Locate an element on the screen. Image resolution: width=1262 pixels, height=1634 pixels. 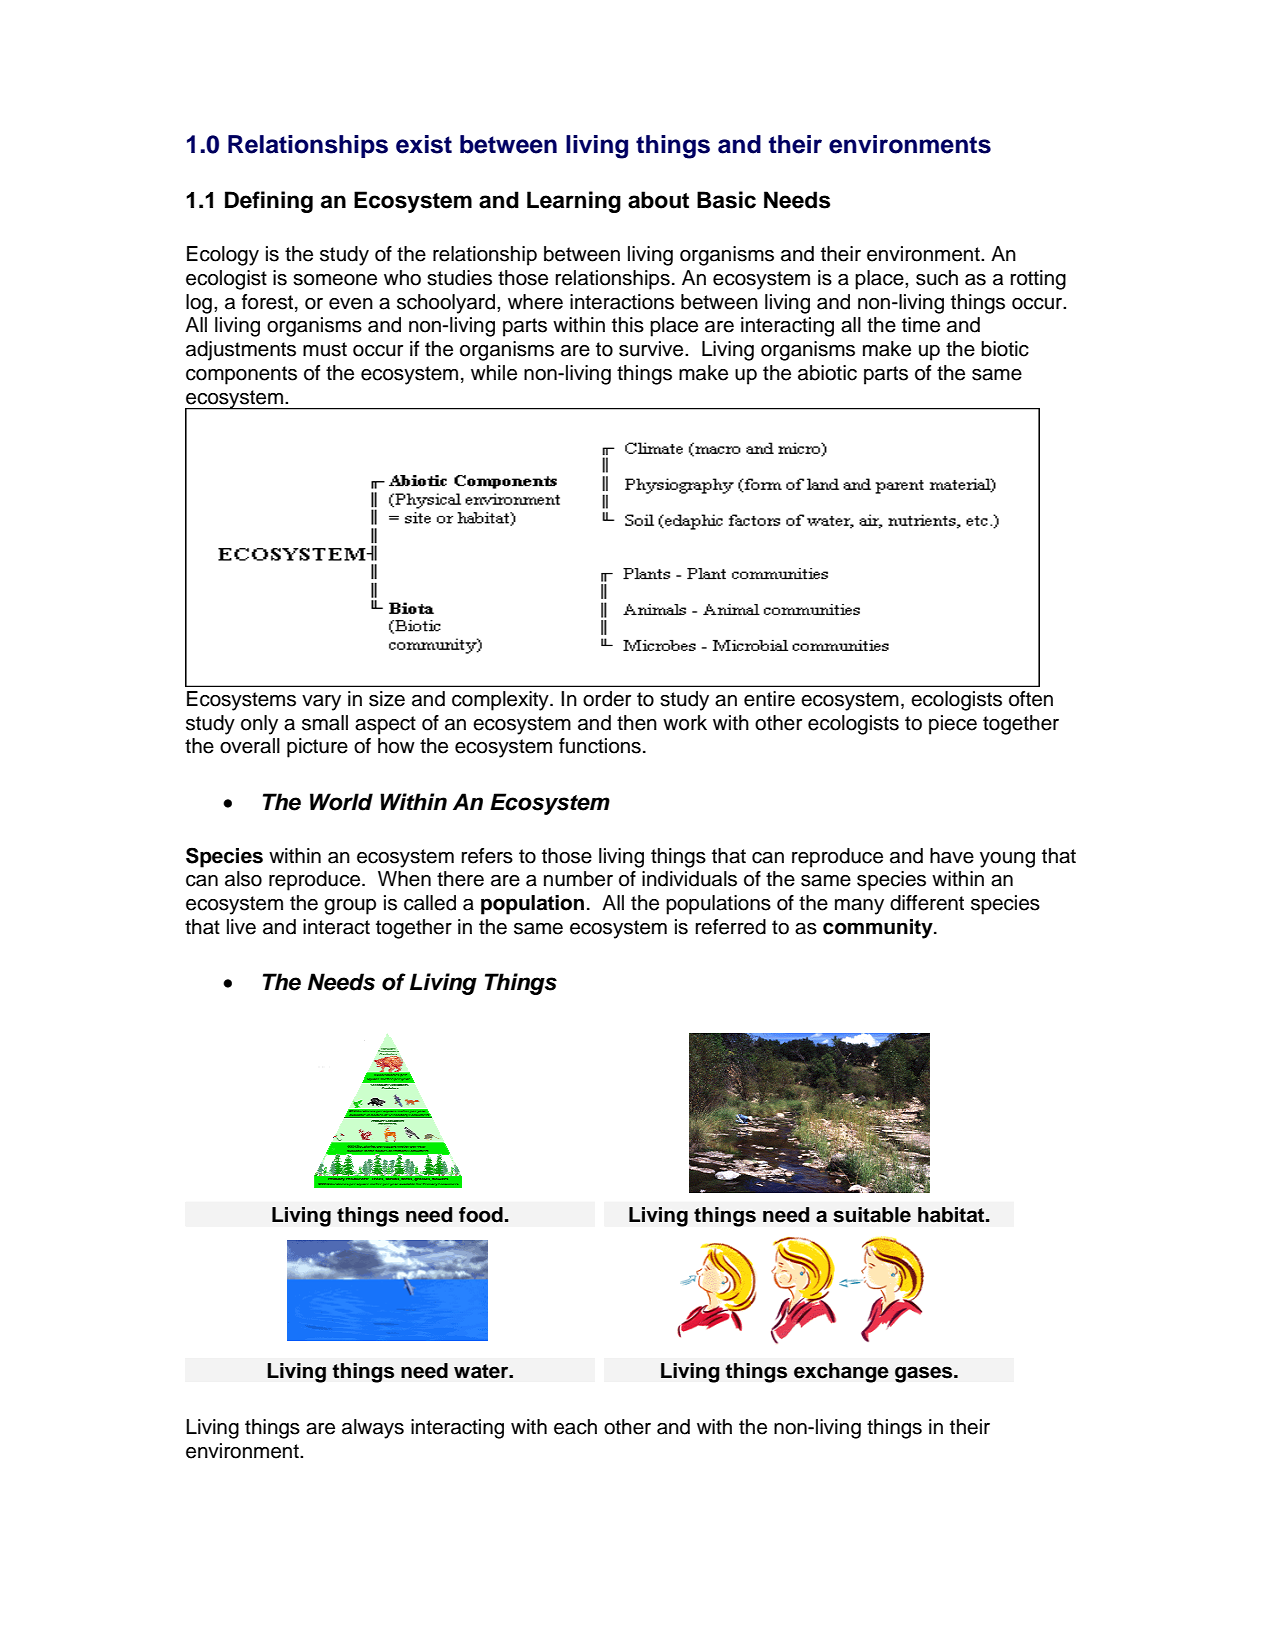
about is located at coordinates (658, 200).
